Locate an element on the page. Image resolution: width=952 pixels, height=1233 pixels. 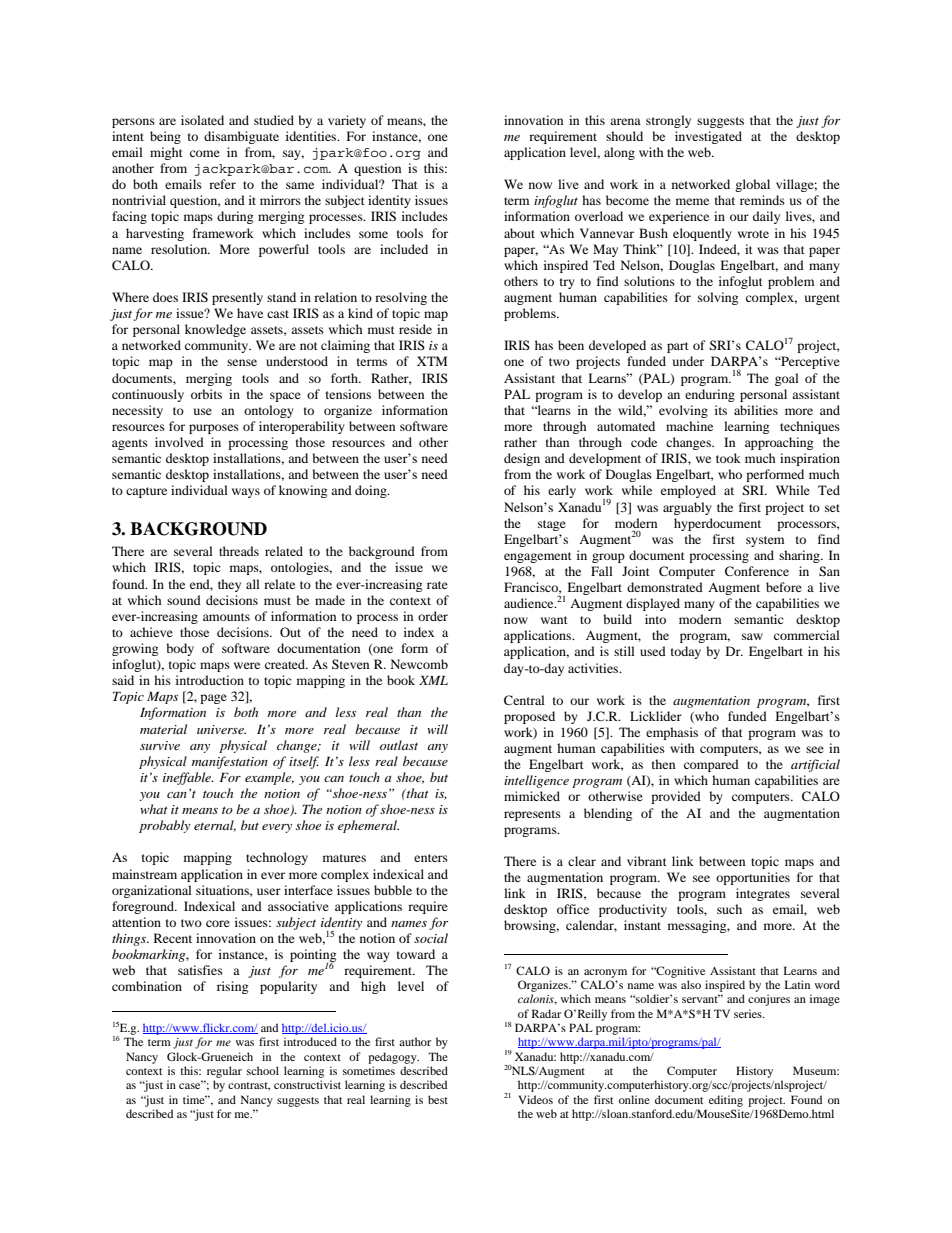
investigated is located at coordinates (708, 137).
